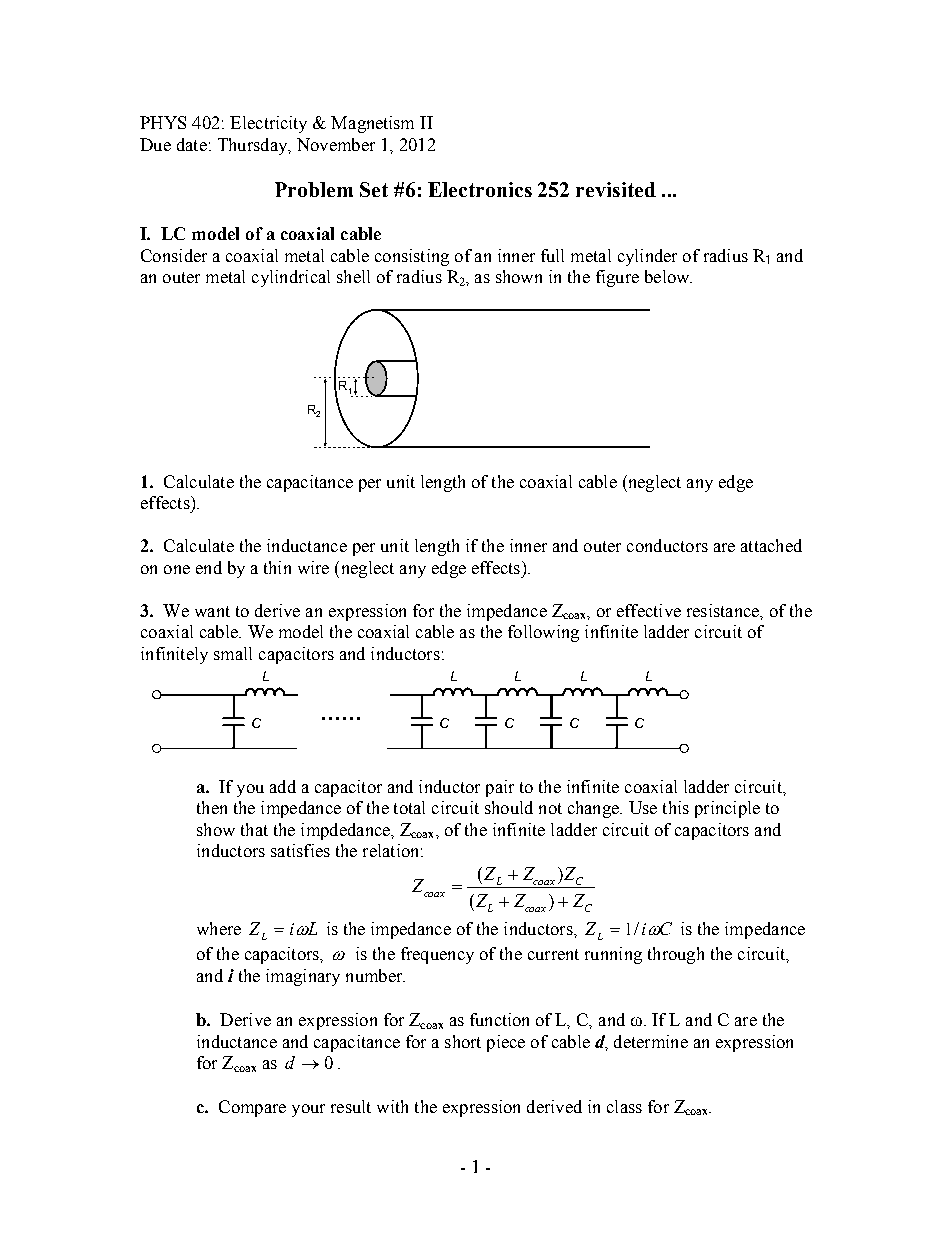  Describe the element at coordinates (252, 1108) in the image. I see `Compare` at that location.
